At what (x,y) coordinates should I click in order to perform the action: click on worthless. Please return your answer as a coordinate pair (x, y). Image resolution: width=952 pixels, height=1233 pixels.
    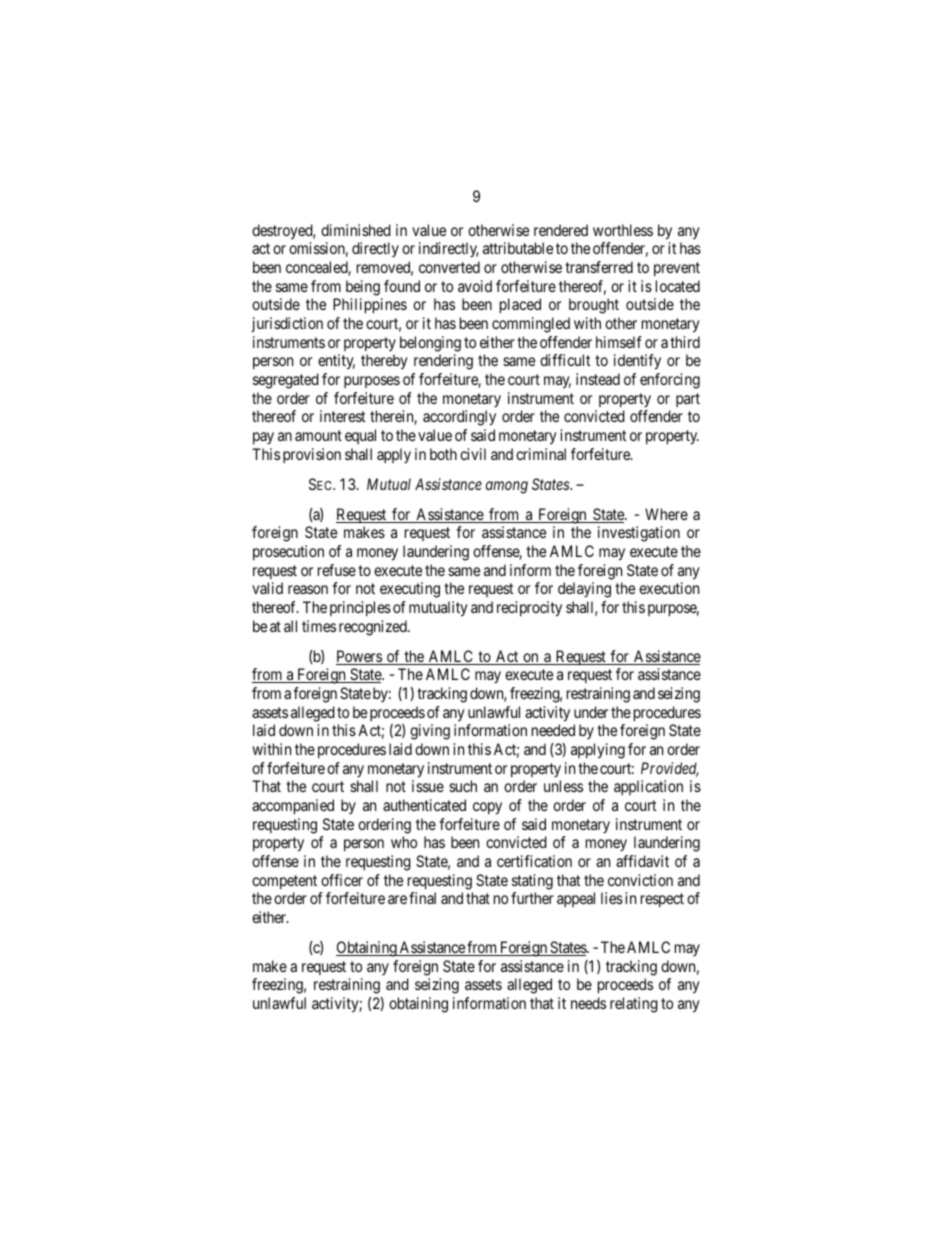
    Looking at the image, I should click on (623, 230).
